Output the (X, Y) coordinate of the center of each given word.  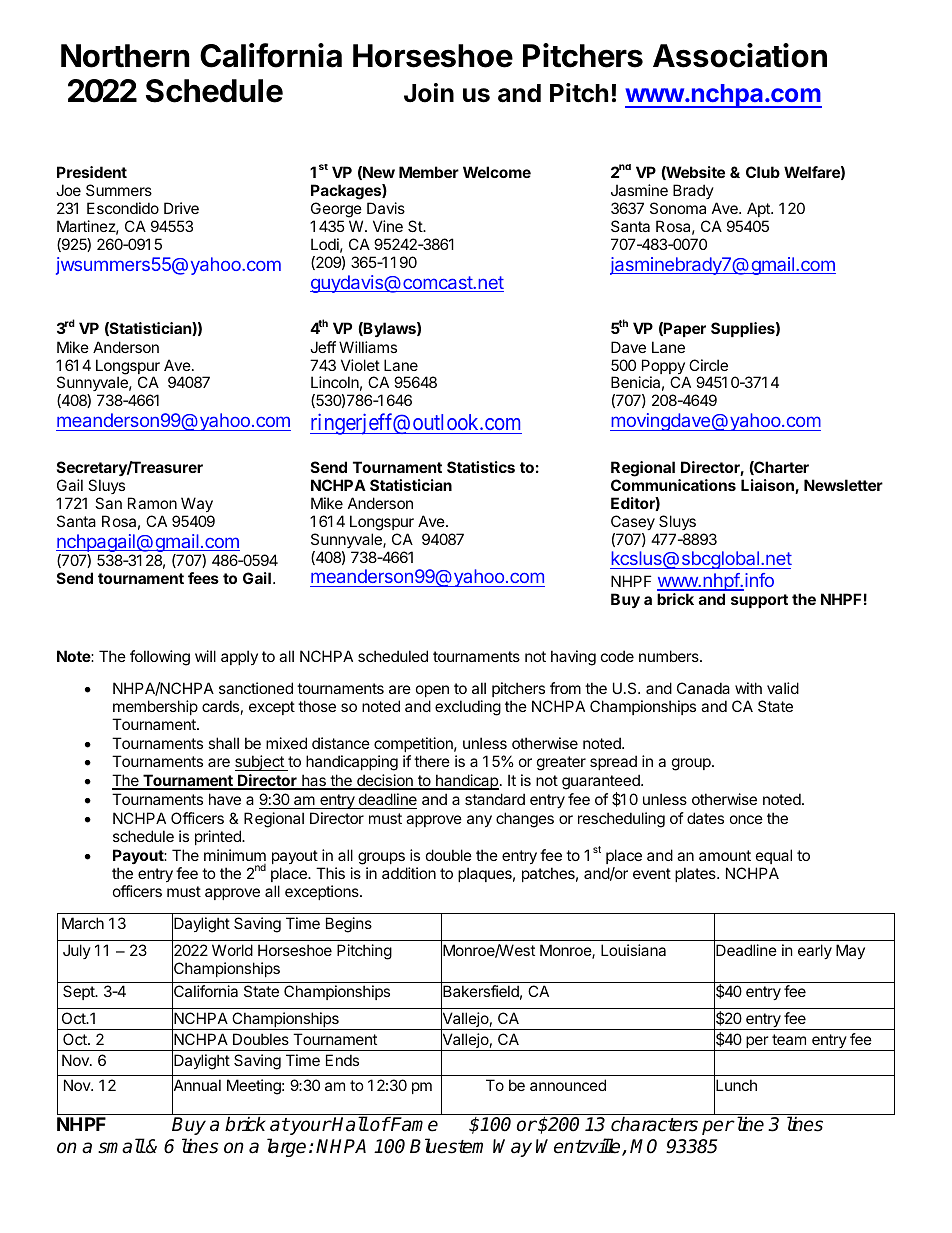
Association (740, 55)
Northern (125, 56)
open (432, 691)
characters (654, 1124)
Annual (196, 1086)
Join (429, 93)
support (759, 601)
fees (203, 578)
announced (568, 1085)
